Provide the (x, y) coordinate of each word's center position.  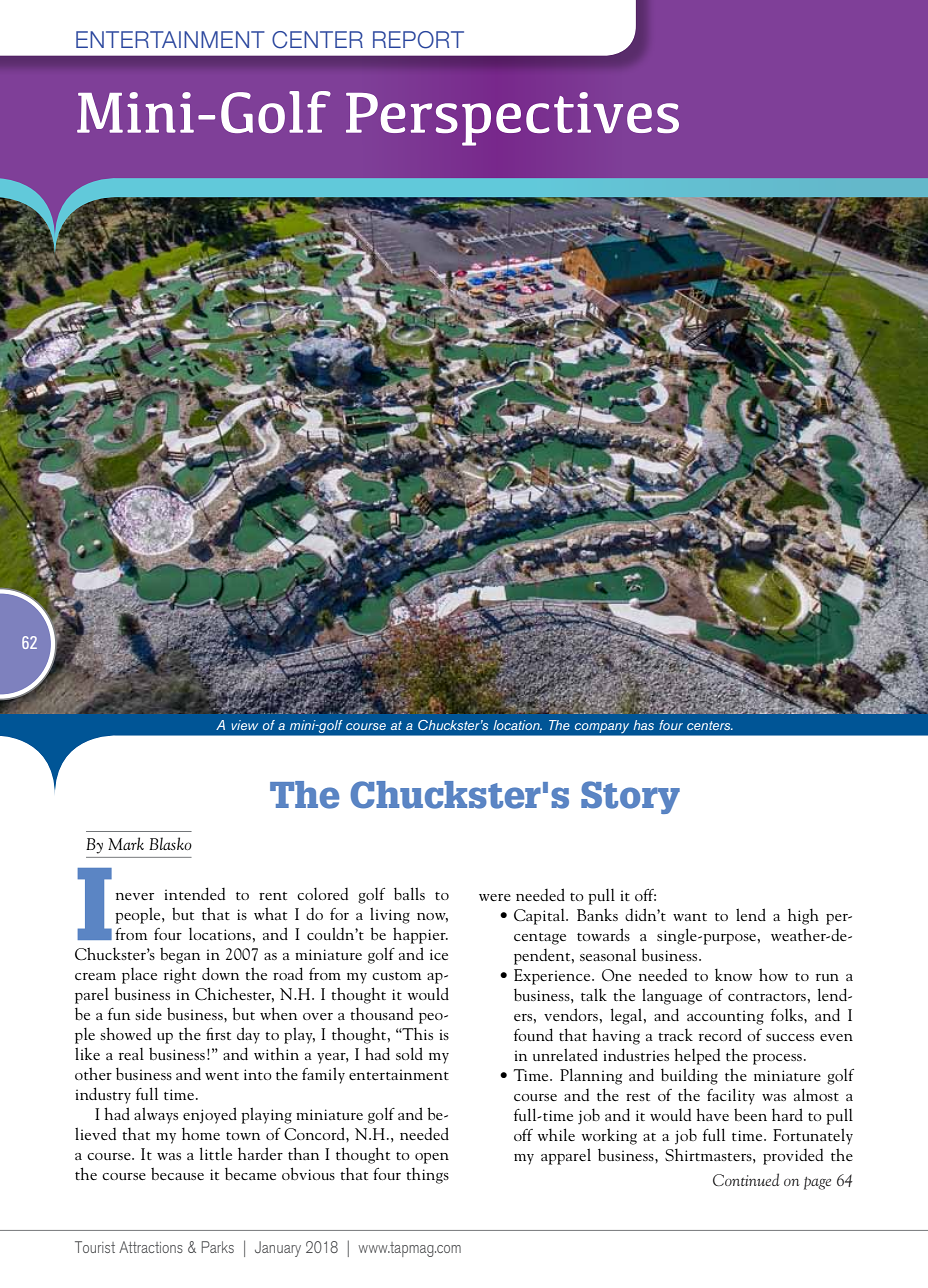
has (643, 725)
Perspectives (512, 119)
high (803, 917)
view (244, 725)
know (733, 975)
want (690, 917)
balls (409, 893)
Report (418, 40)
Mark (126, 843)
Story (630, 797)
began (180, 956)
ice (439, 954)
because (177, 1174)
